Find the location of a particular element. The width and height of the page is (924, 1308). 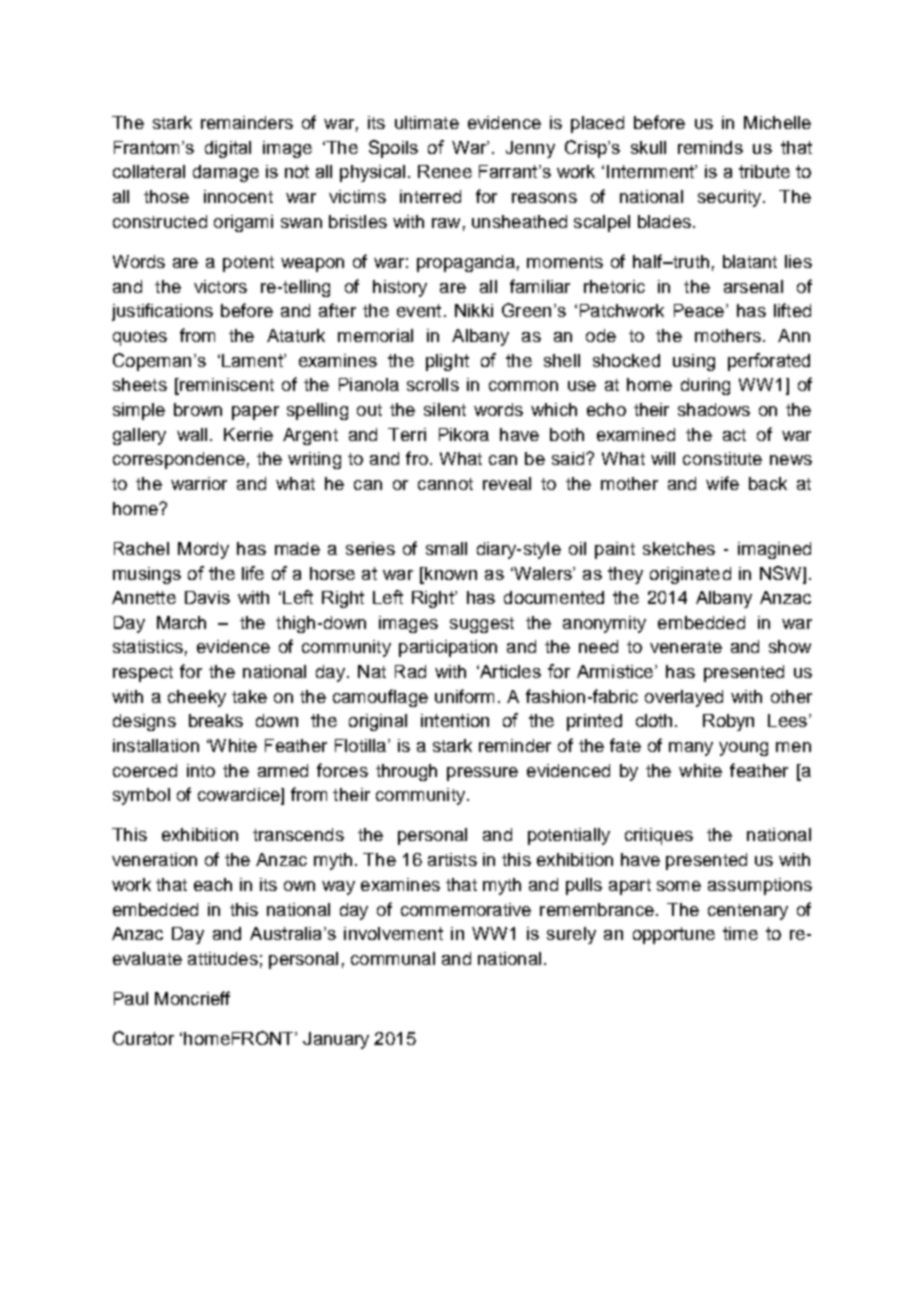

cheeky is located at coordinates (197, 698).
